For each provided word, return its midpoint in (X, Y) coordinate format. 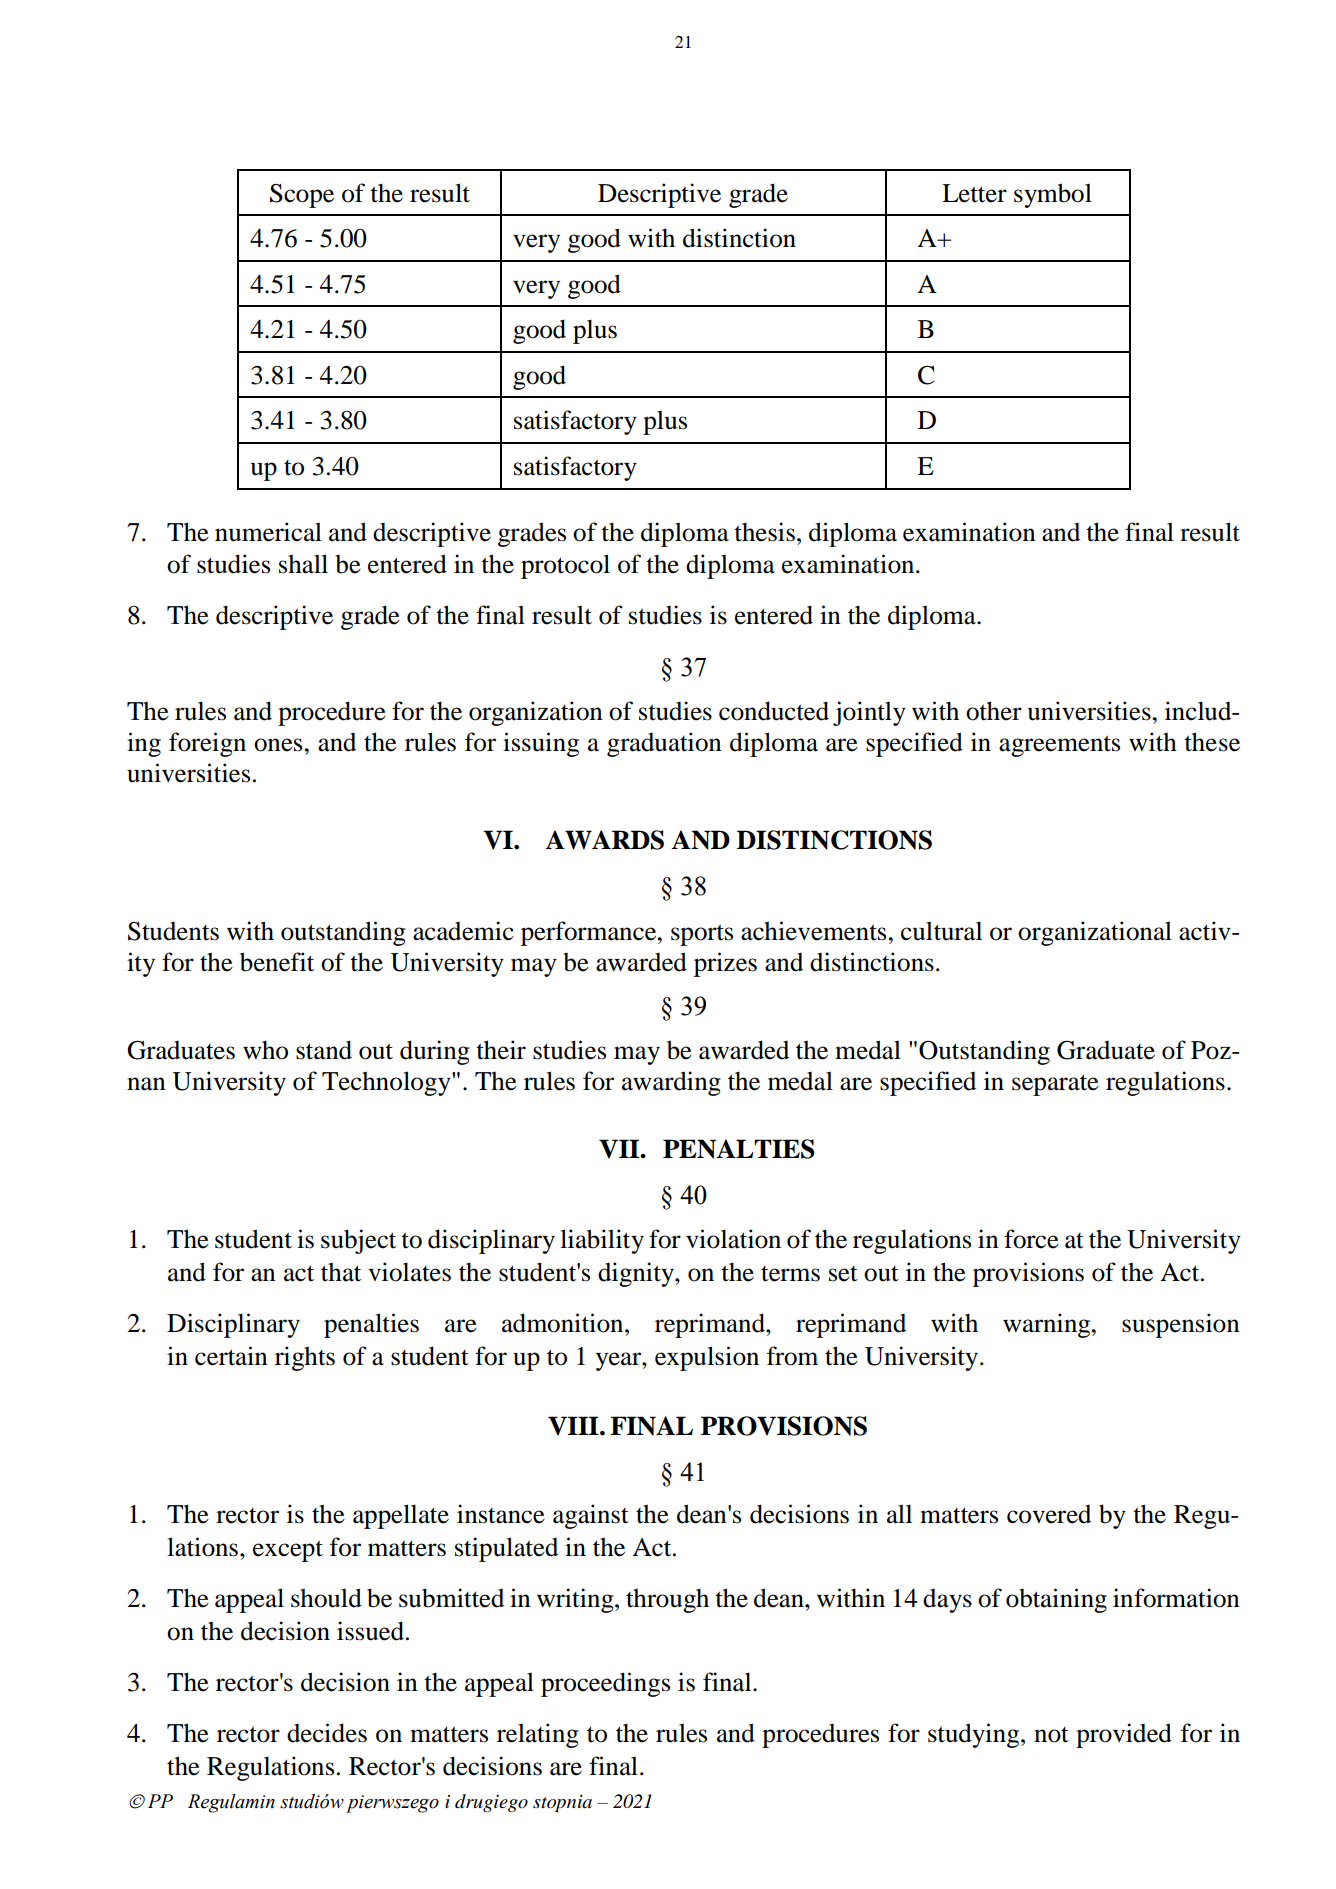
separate (1055, 1085)
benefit (277, 962)
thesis (764, 532)
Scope (302, 196)
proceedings (605, 1684)
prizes (725, 964)
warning (1048, 1325)
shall (303, 564)
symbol (1053, 195)
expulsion (707, 1358)
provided (1124, 1735)
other (994, 711)
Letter (974, 193)
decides (327, 1733)
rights (305, 1358)
